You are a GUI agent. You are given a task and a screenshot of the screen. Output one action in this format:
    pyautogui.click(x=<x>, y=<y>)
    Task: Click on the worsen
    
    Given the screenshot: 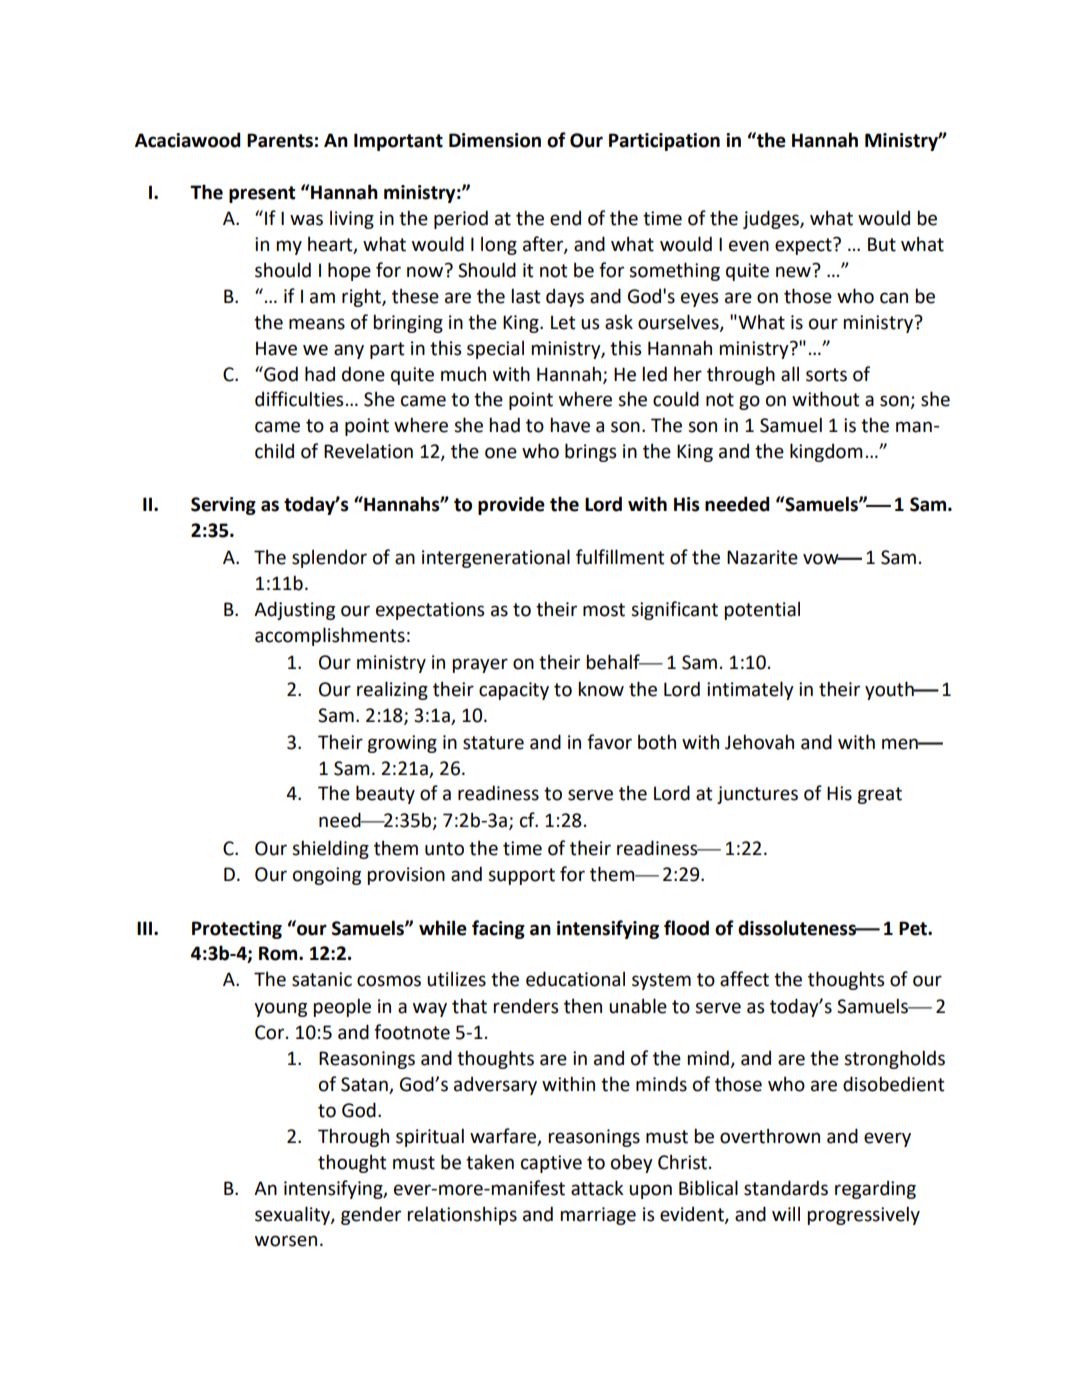 What is the action you would take?
    pyautogui.click(x=286, y=1241)
